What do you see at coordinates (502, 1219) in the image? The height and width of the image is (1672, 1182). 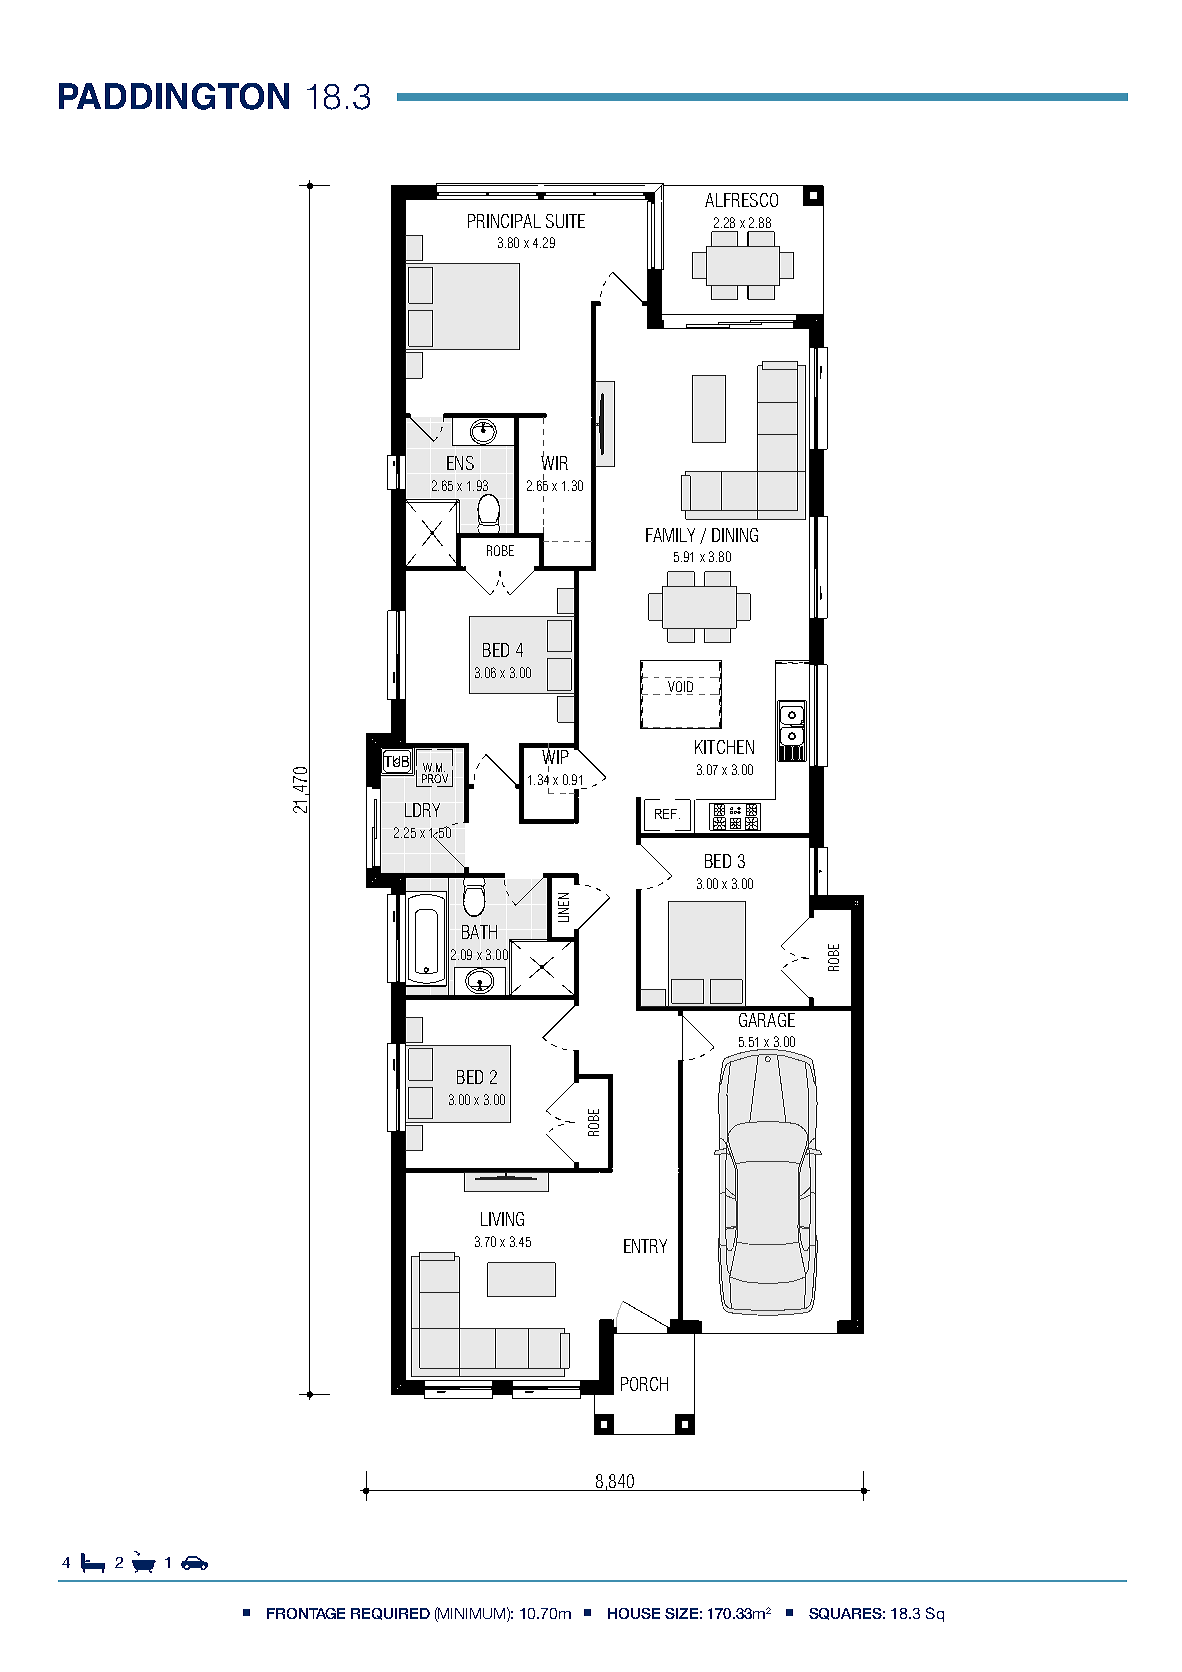 I see `LIVING` at bounding box center [502, 1219].
